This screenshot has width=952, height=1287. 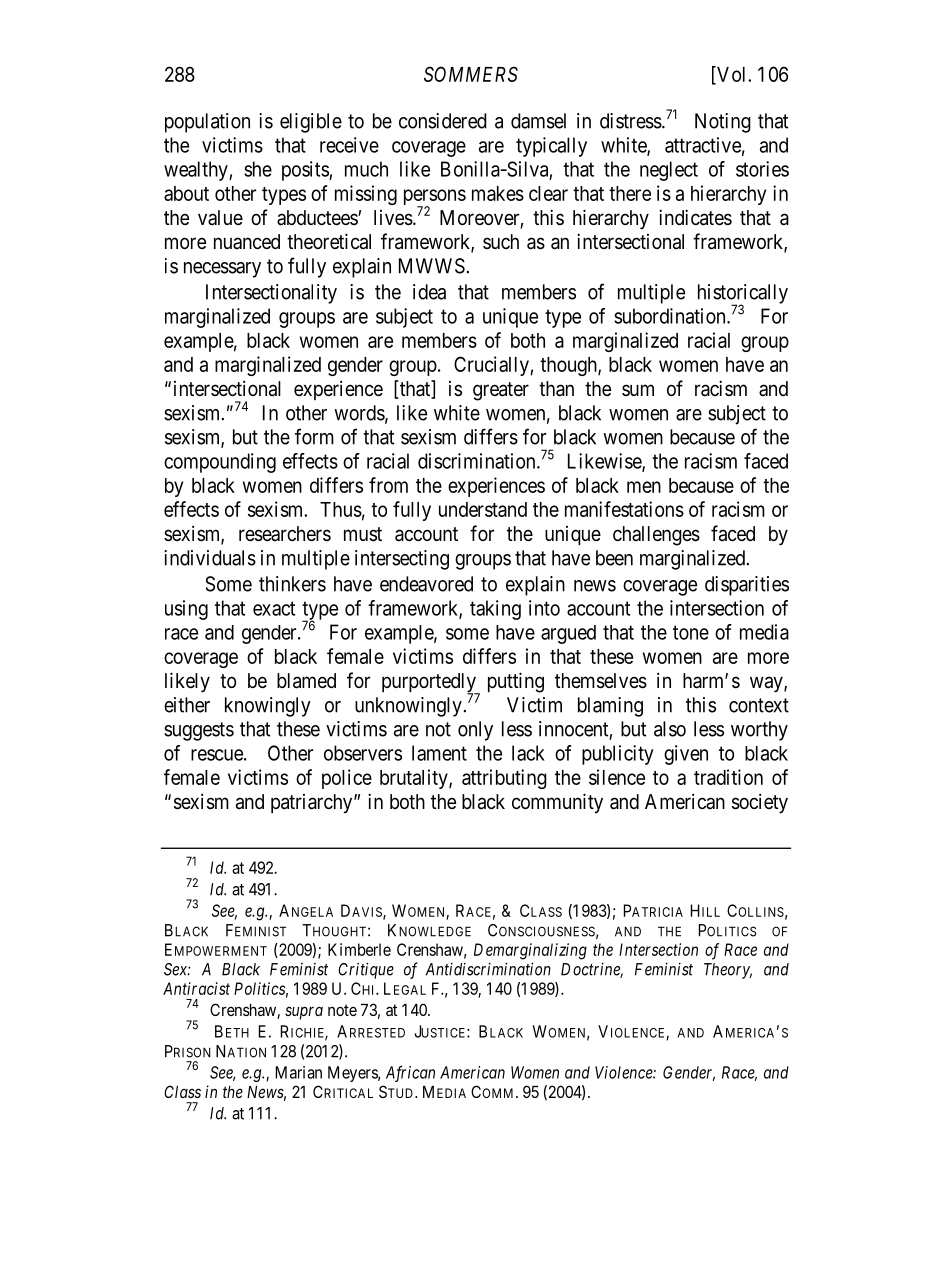 I want to click on Theory, so click(x=728, y=971).
